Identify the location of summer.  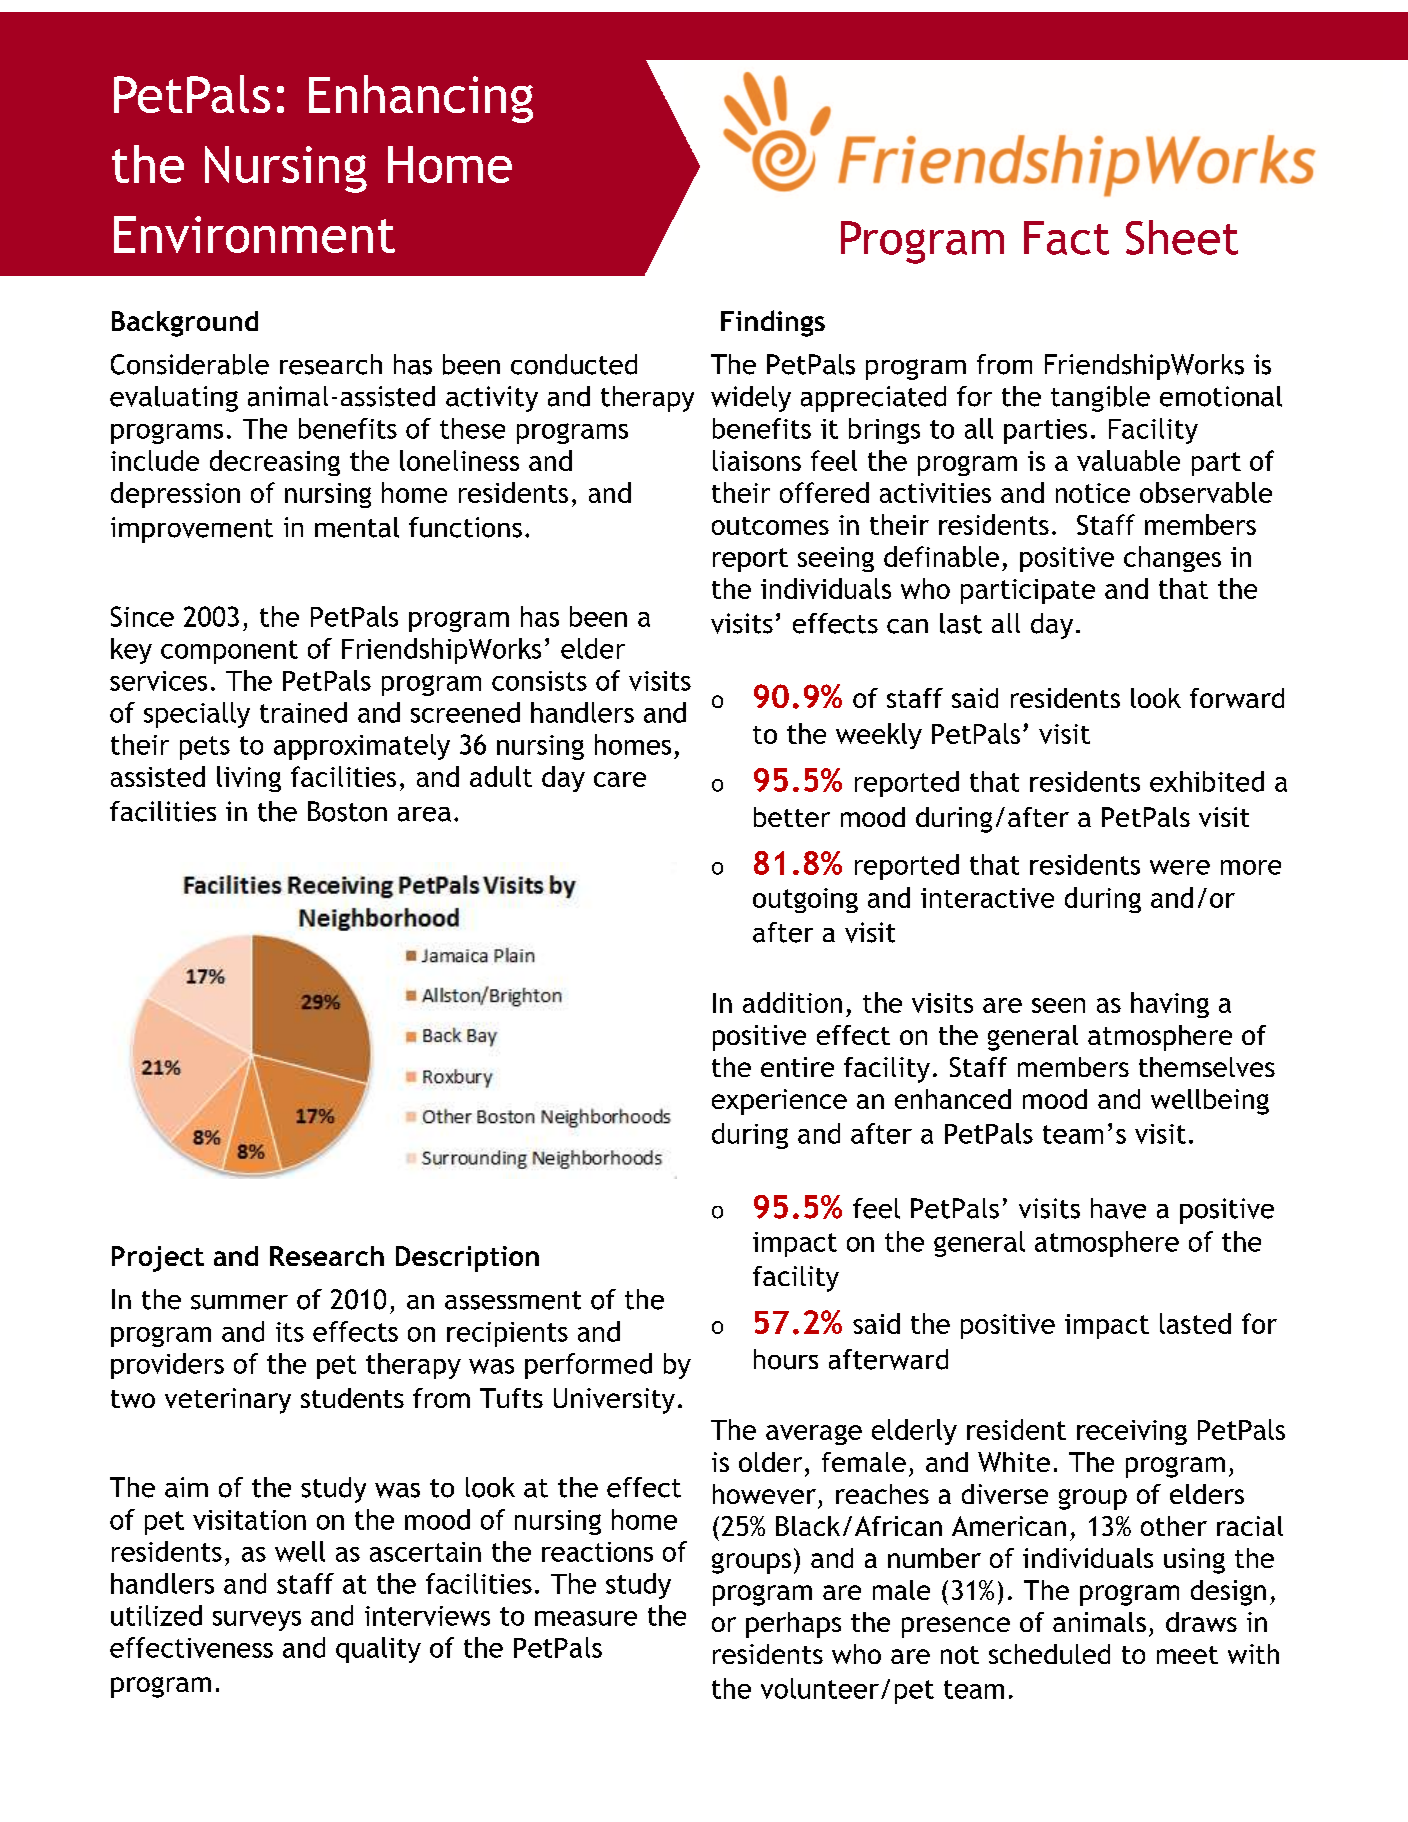
(239, 1302).
